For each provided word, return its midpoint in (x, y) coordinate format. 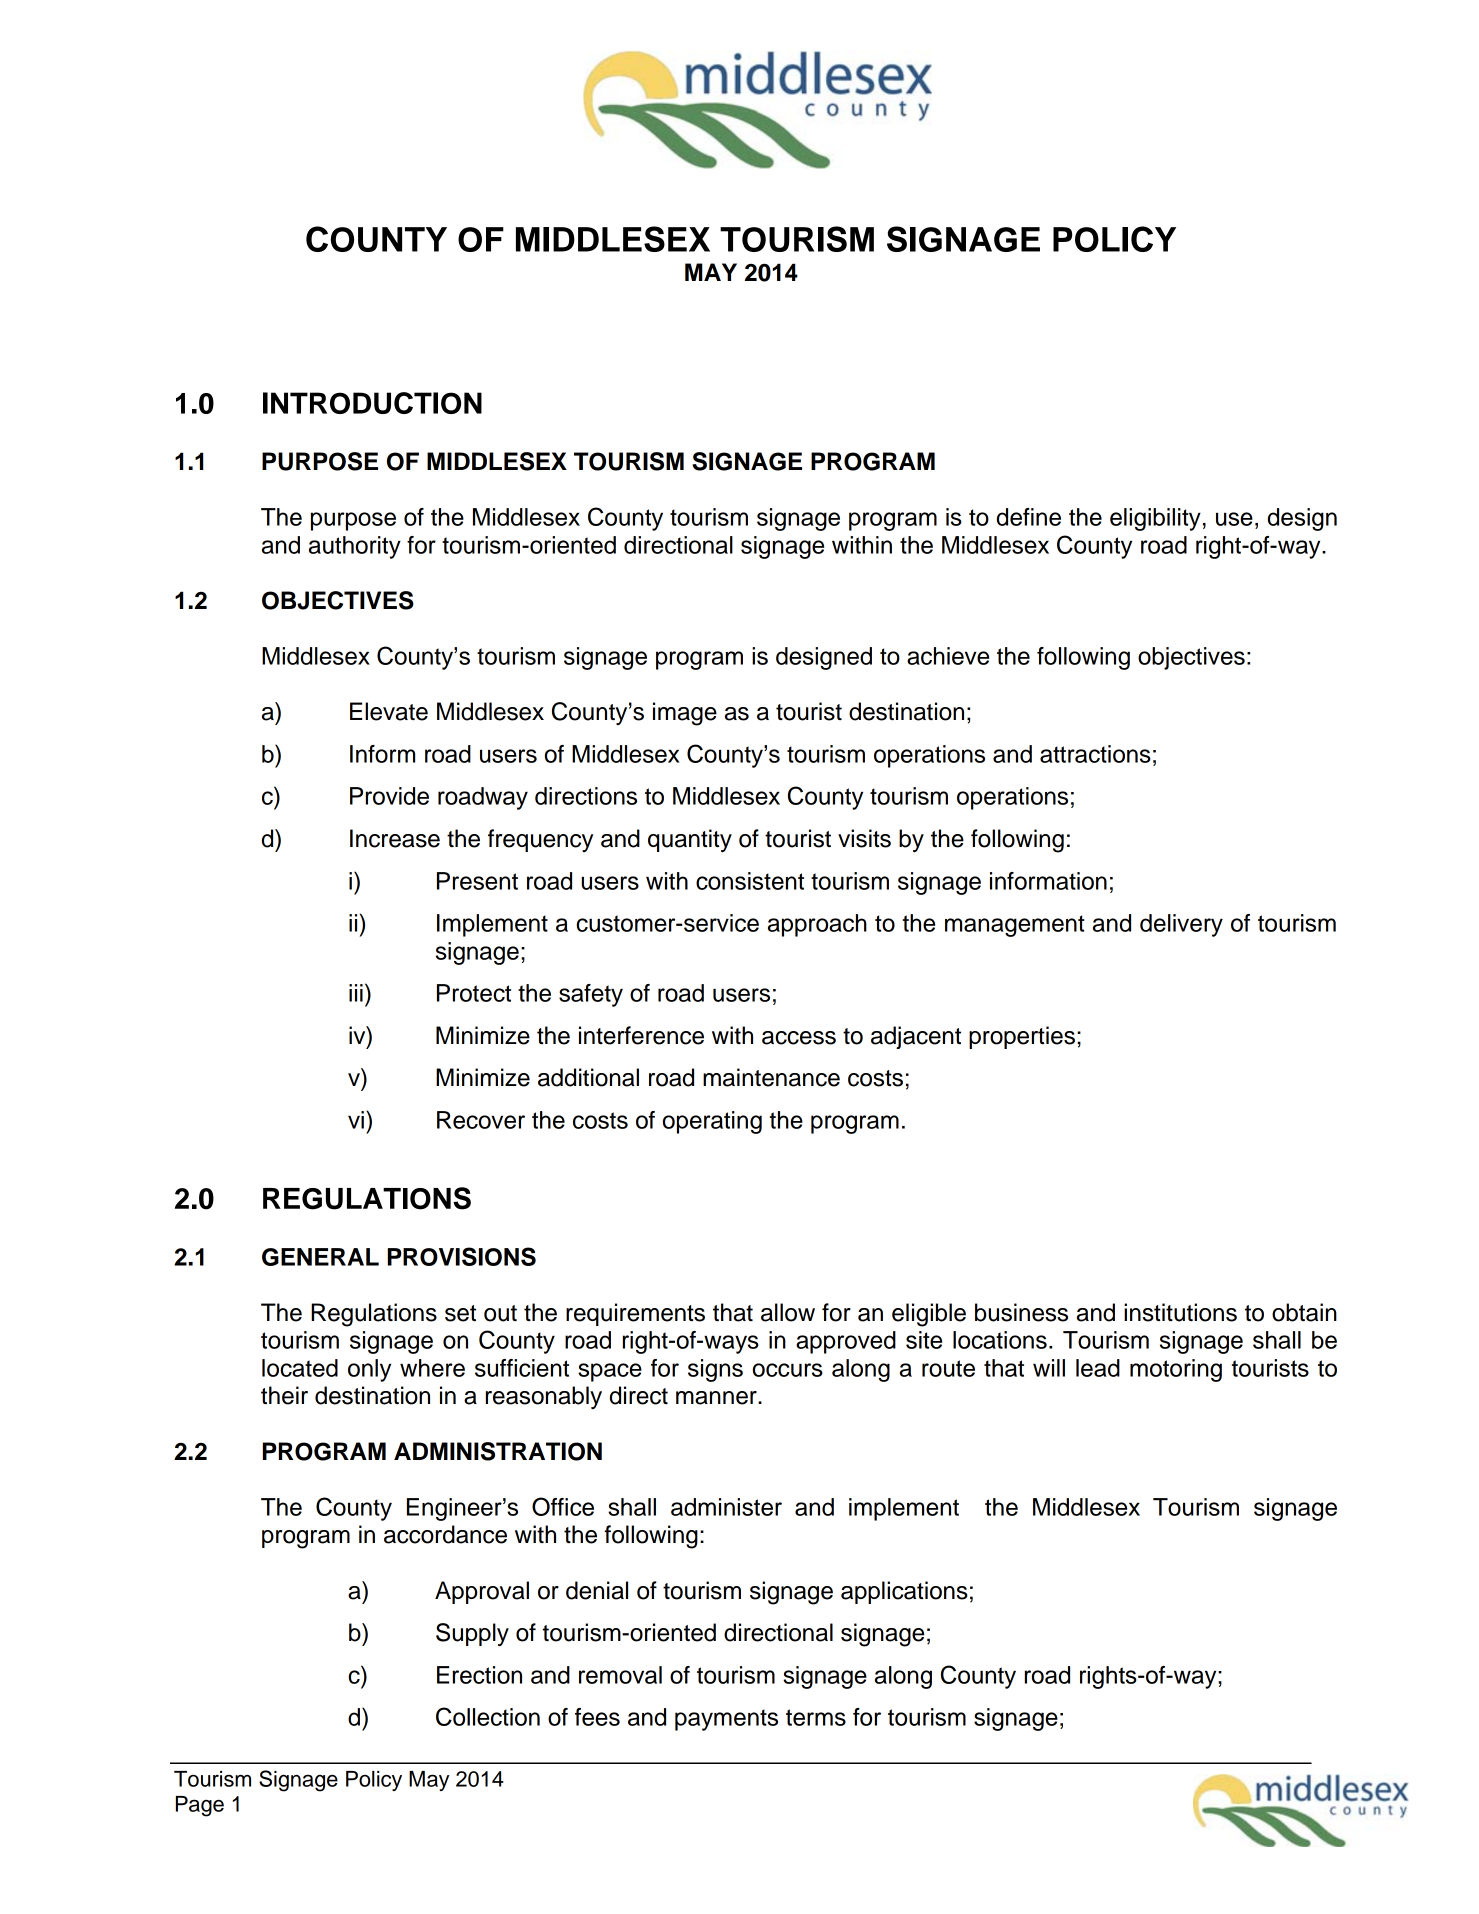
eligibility (1155, 519)
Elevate (389, 711)
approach (817, 925)
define (1029, 517)
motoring (1176, 1370)
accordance (445, 1534)
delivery (1181, 925)
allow (788, 1312)
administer (726, 1507)
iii (356, 993)
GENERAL (320, 1257)
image (685, 714)
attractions (1095, 754)
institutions (1180, 1312)
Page (200, 1806)
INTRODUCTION (372, 403)
